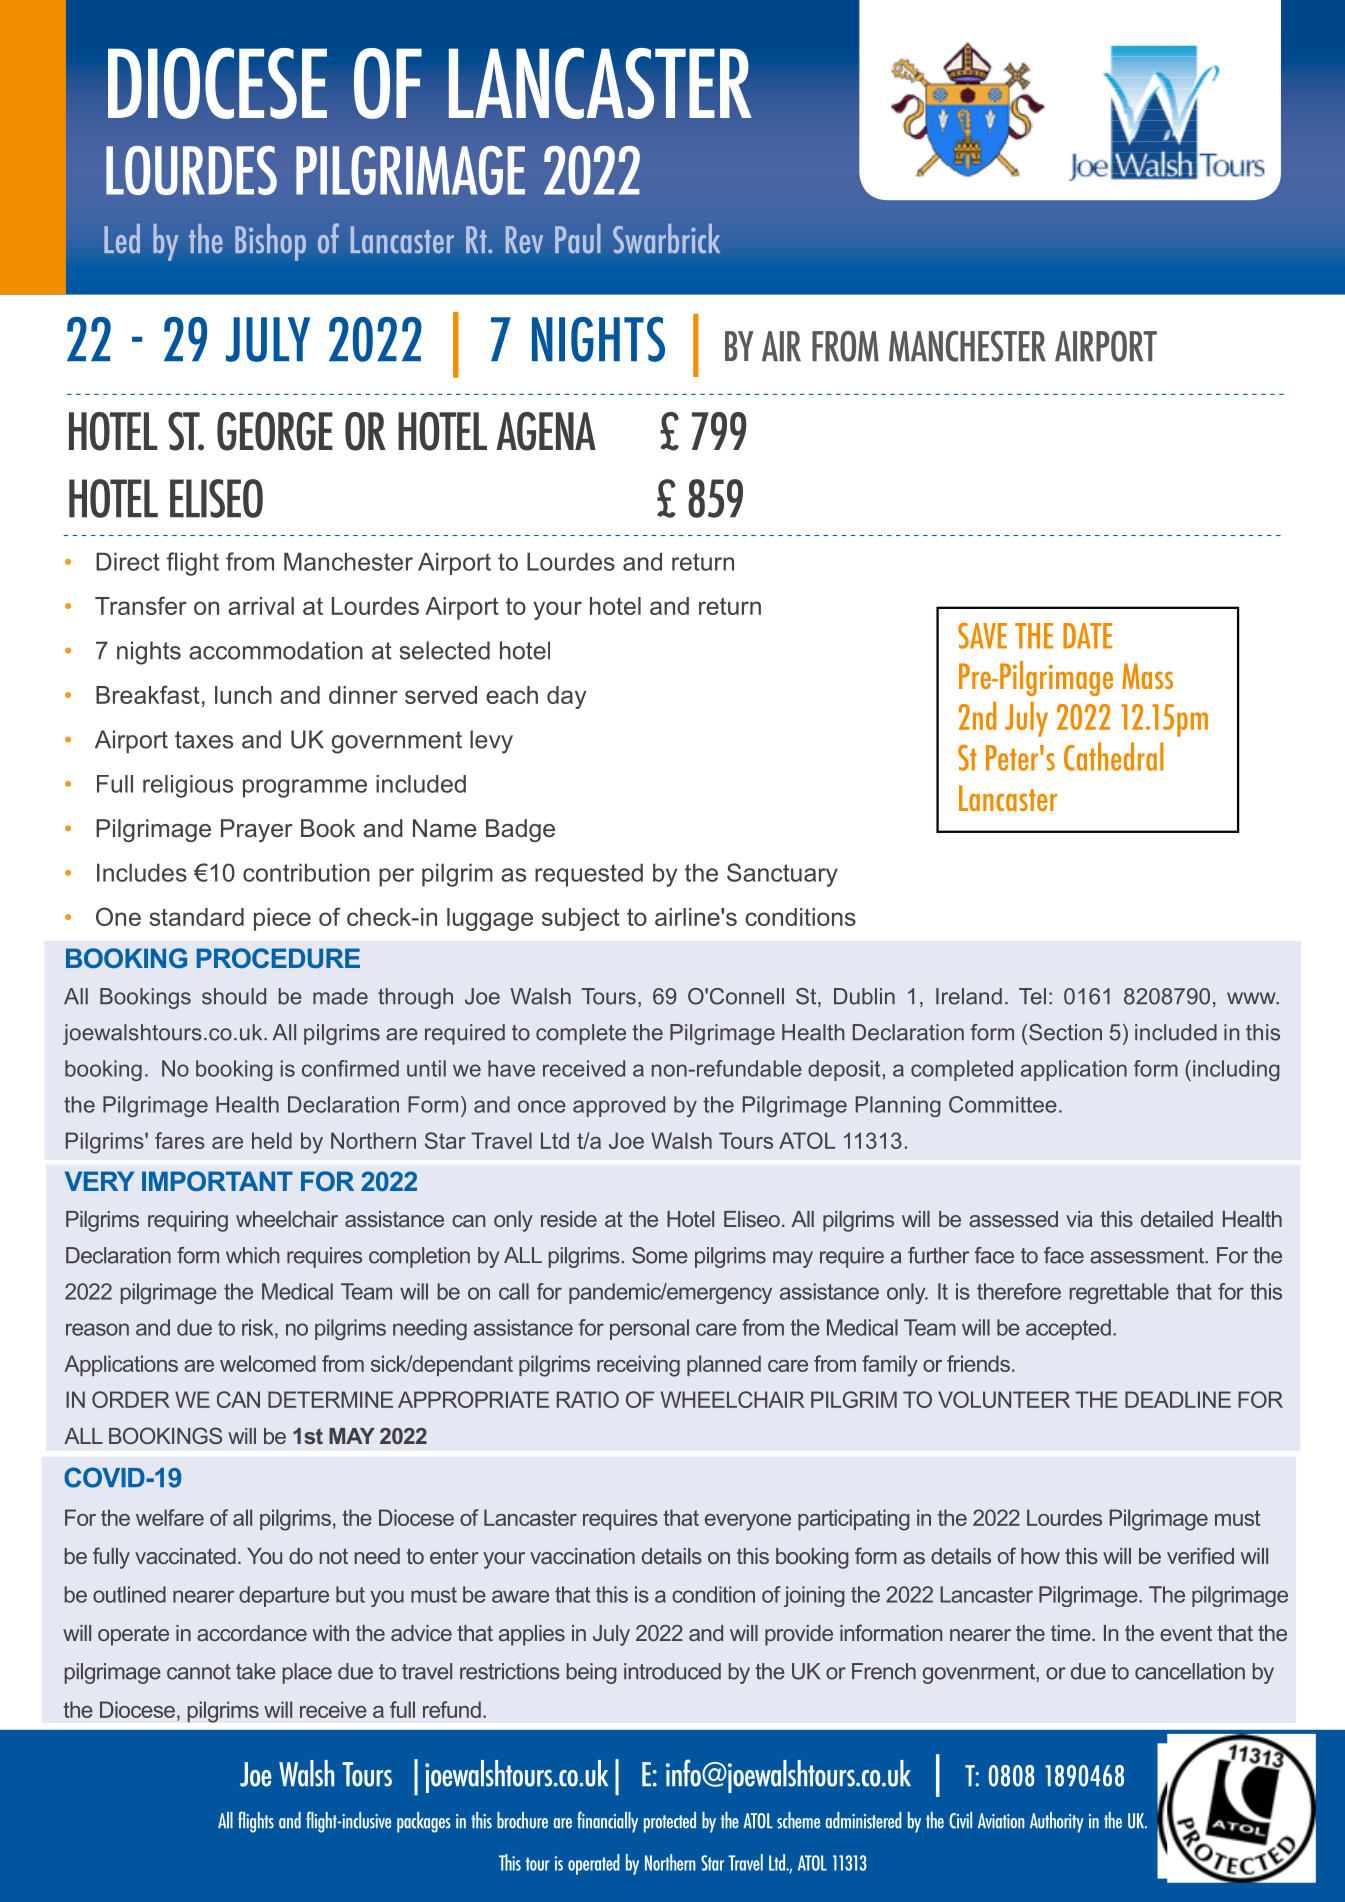 The image size is (1345, 1902). What do you see at coordinates (1065, 1032) in the document?
I see `Section` at bounding box center [1065, 1032].
